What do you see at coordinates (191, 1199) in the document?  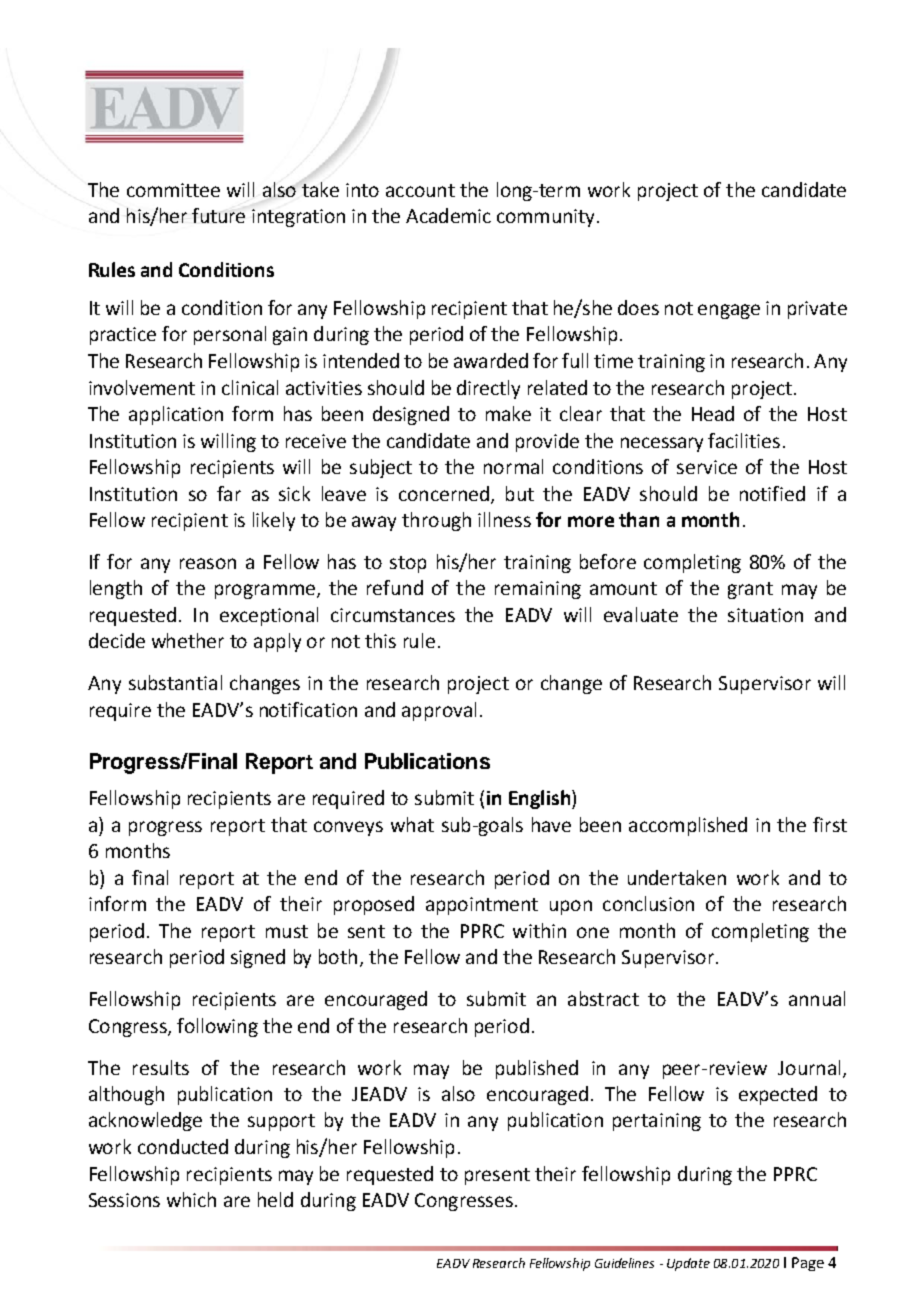 I see `which` at bounding box center [191, 1199].
